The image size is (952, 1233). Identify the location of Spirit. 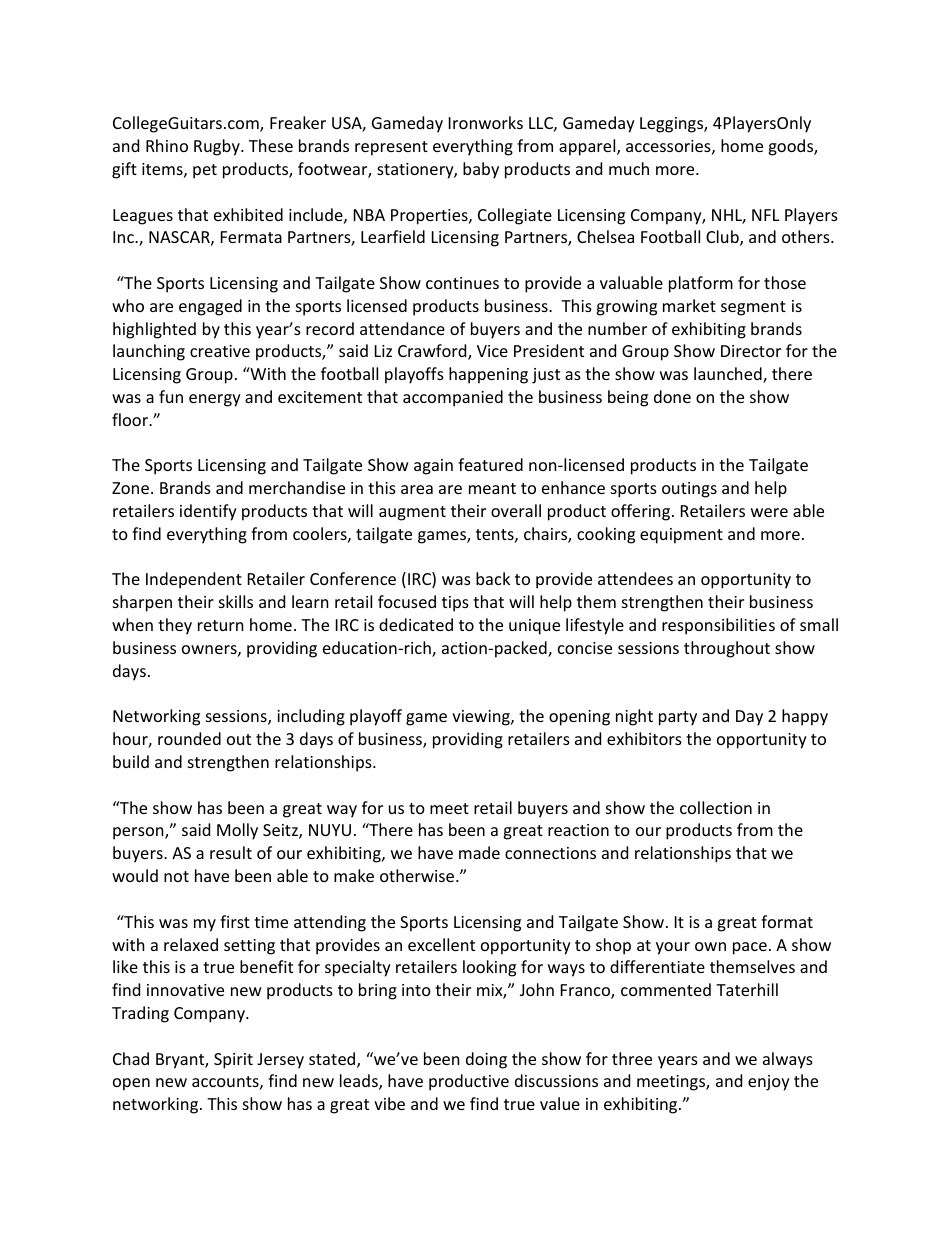
(233, 1061).
